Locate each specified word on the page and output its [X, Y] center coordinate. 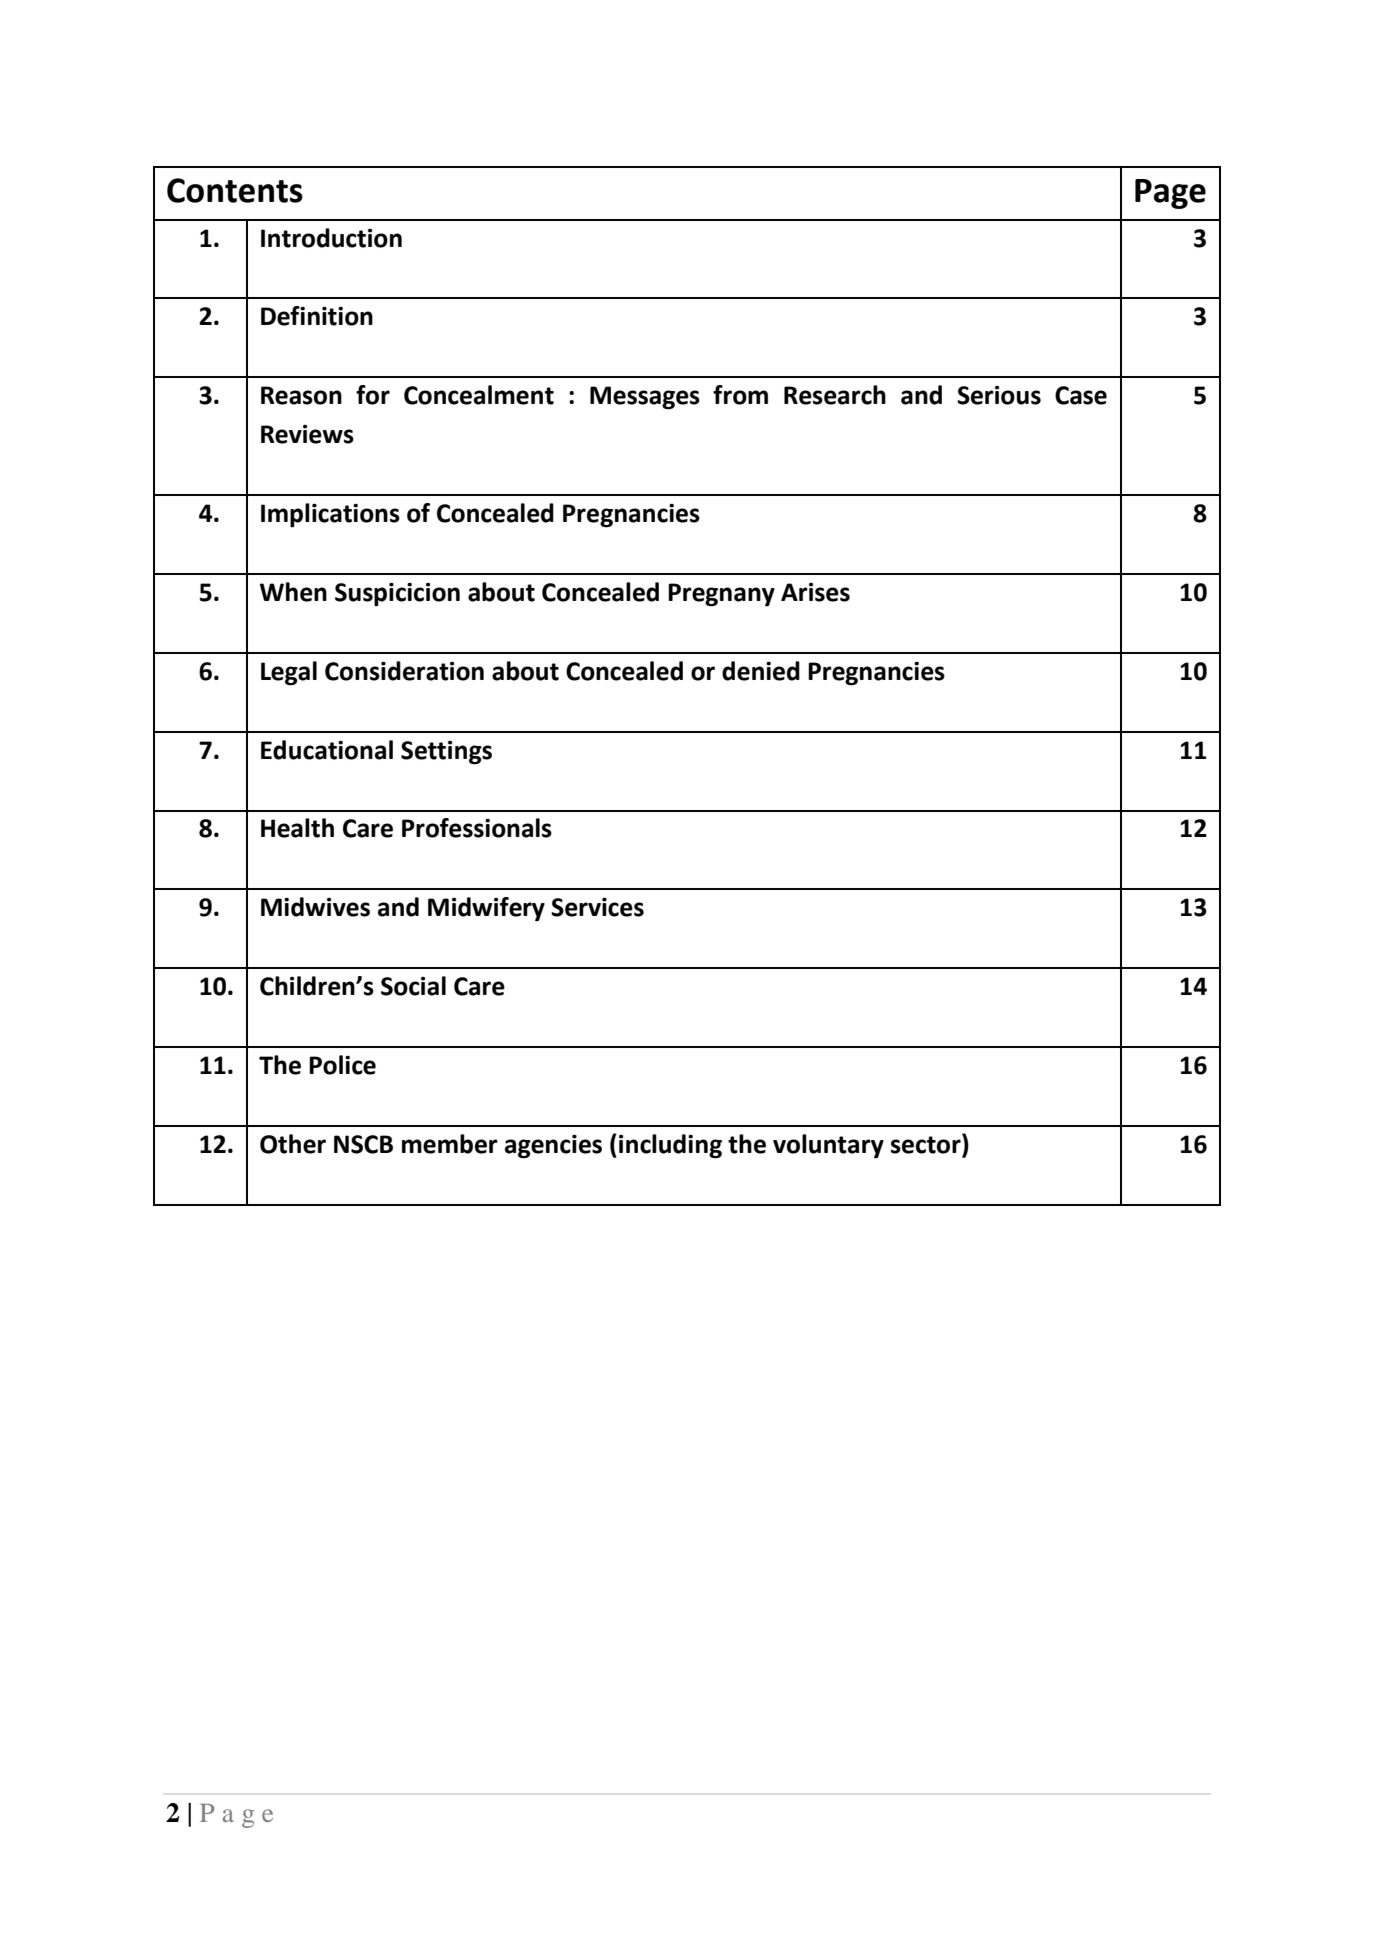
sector [927, 1145]
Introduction [331, 238]
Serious [999, 395]
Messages [645, 398]
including [670, 1146]
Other [293, 1144]
